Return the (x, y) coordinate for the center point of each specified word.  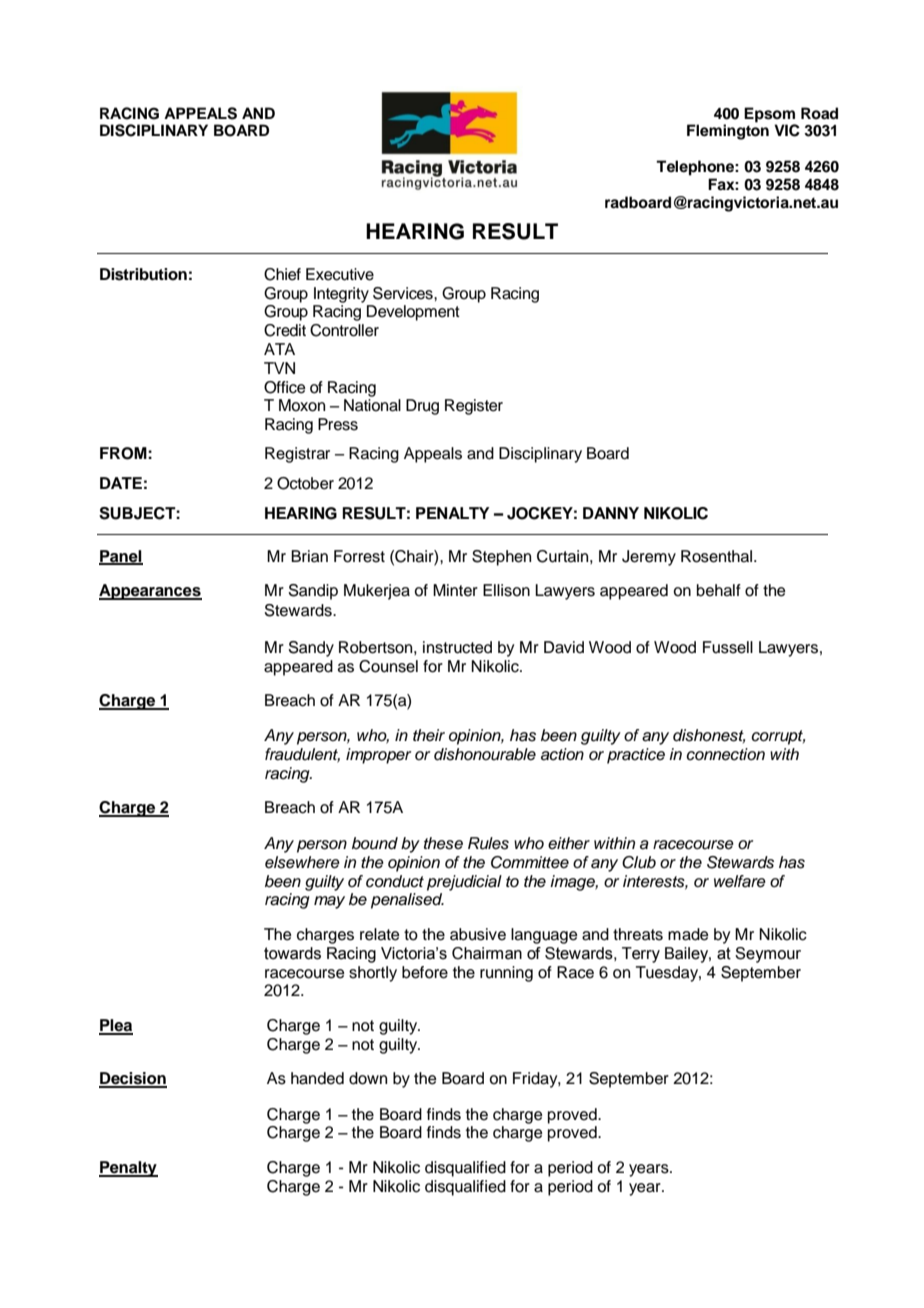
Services (404, 293)
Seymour (768, 955)
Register (474, 407)
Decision (133, 1079)
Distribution (143, 274)
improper (378, 756)
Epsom (769, 115)
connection (725, 754)
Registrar (297, 455)
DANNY (611, 513)
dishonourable (485, 754)
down (368, 1078)
